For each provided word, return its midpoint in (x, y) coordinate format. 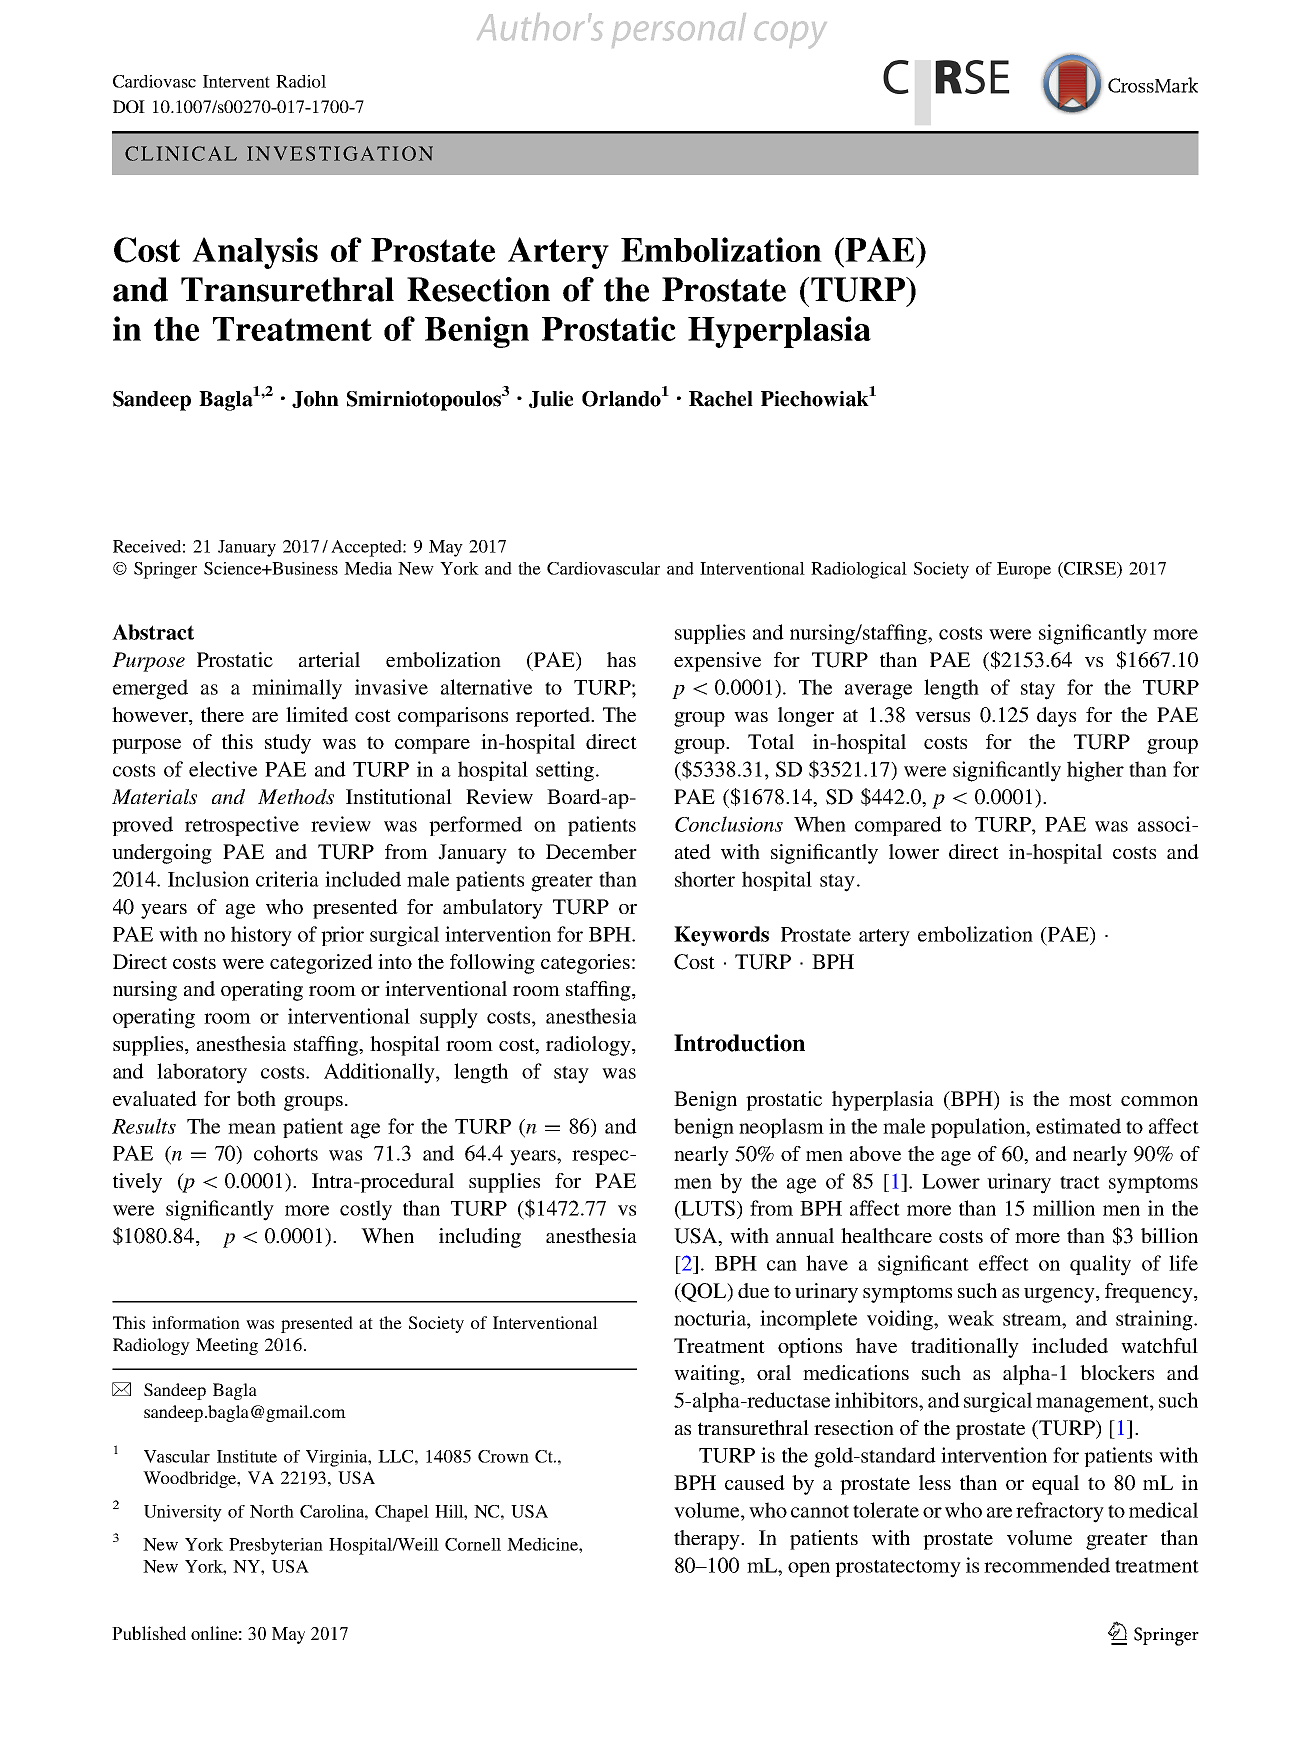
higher (1095, 771)
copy (790, 35)
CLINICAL (181, 153)
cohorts (286, 1153)
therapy (708, 1540)
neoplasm (781, 1128)
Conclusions (729, 824)
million (1064, 1208)
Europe (1024, 570)
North (272, 1511)
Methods (296, 797)
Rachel (721, 399)
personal (679, 30)
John (315, 399)
